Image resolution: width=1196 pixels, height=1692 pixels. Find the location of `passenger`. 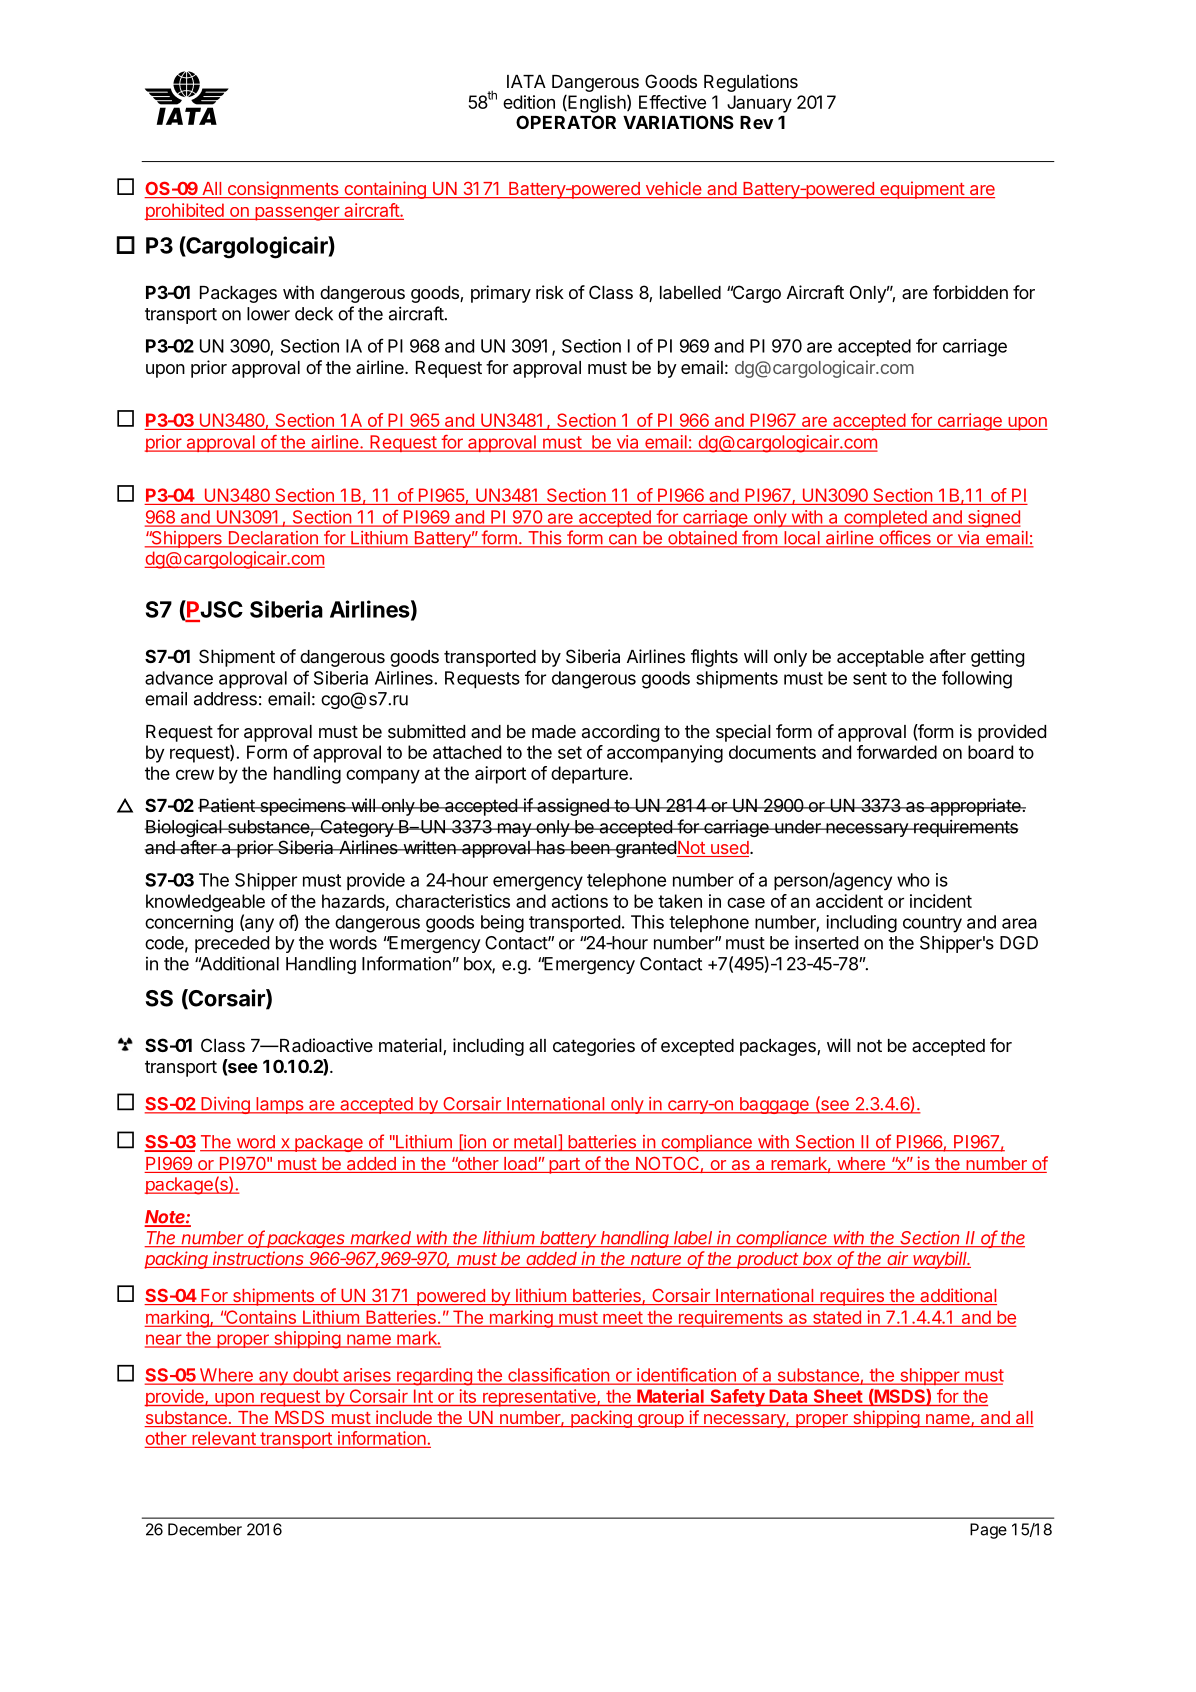

passenger is located at coordinates (297, 214).
